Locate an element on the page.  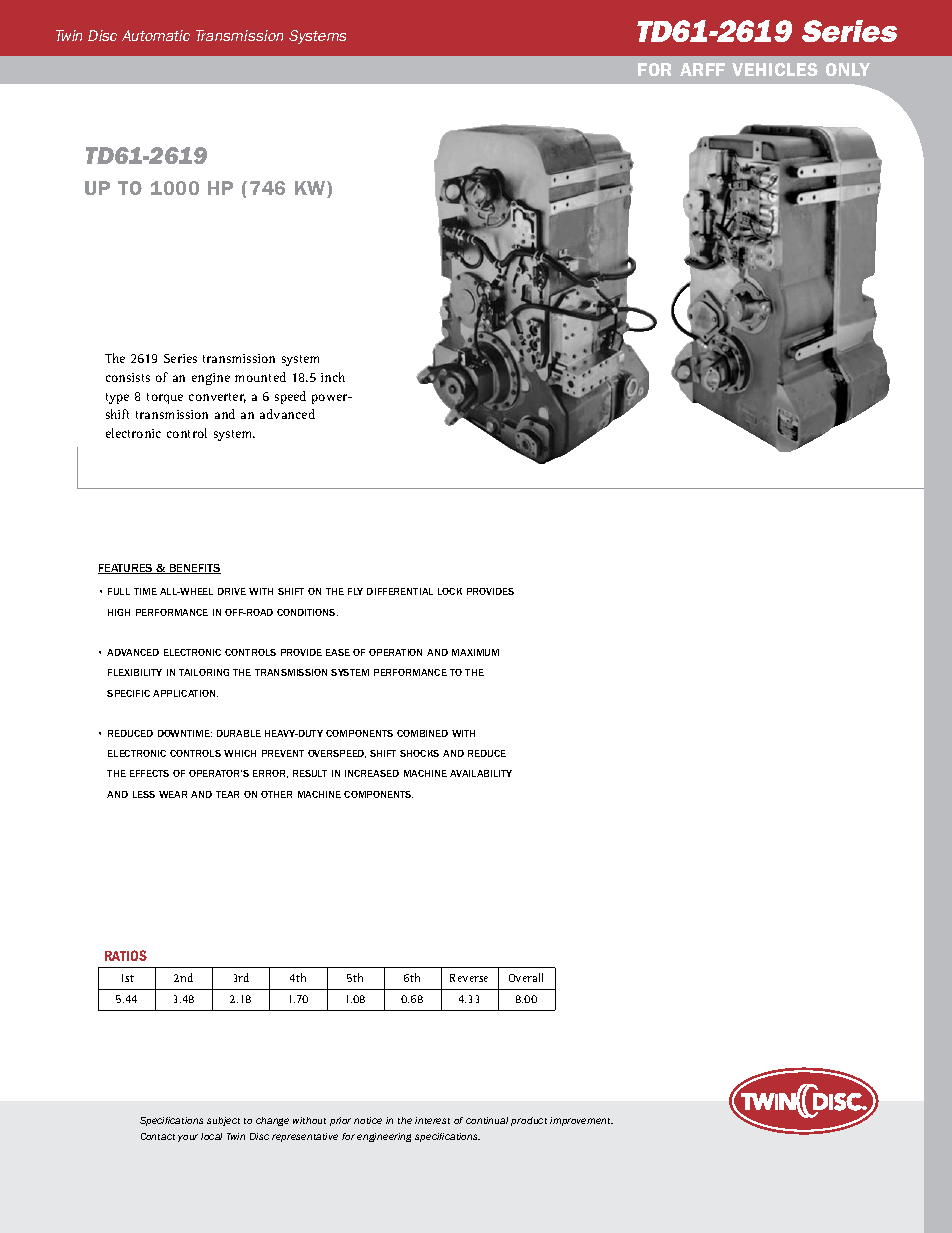
improvement is located at coordinates (581, 1121).
